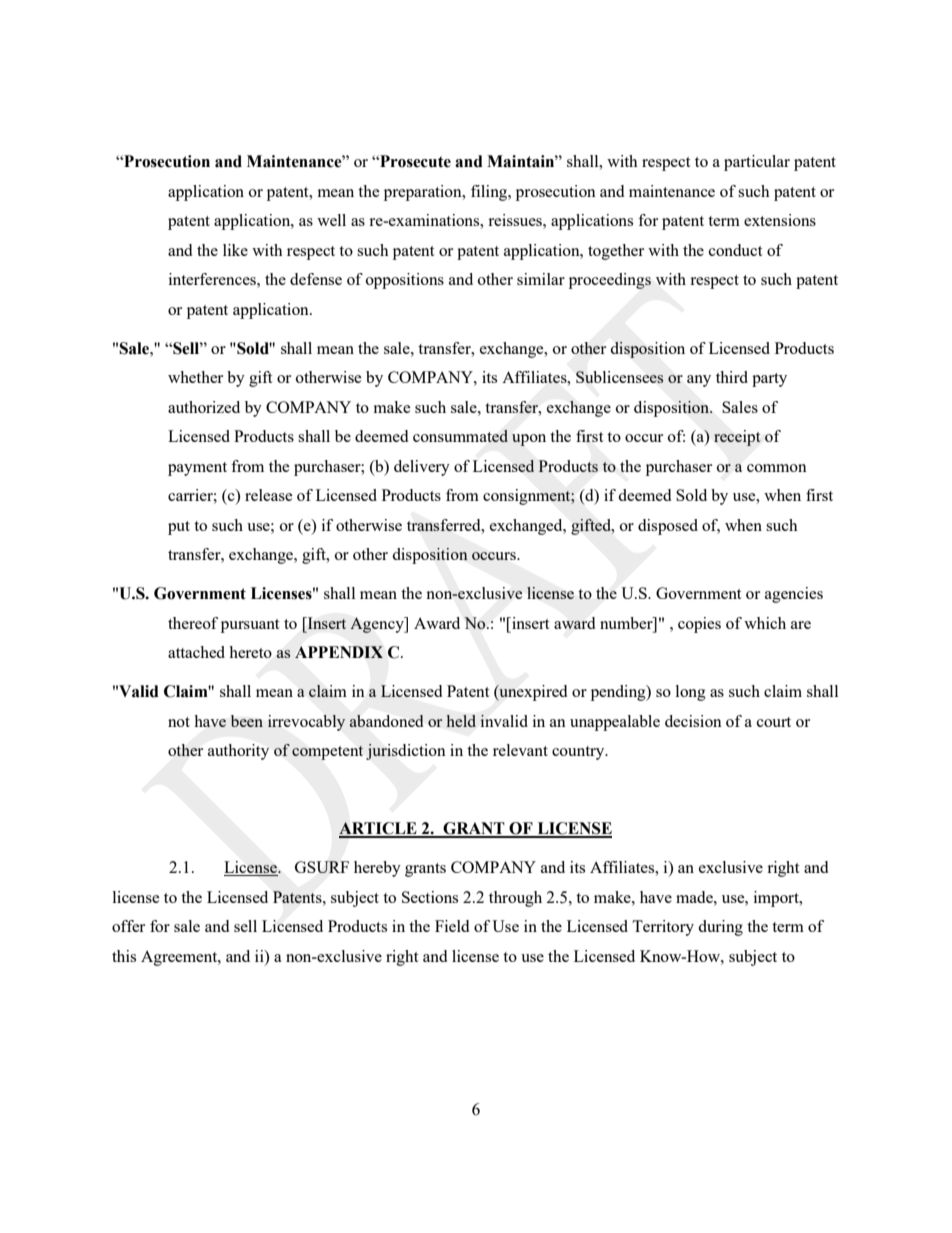 This image has width=952, height=1233. What do you see at coordinates (668, 527) in the image?
I see `disposed` at bounding box center [668, 527].
